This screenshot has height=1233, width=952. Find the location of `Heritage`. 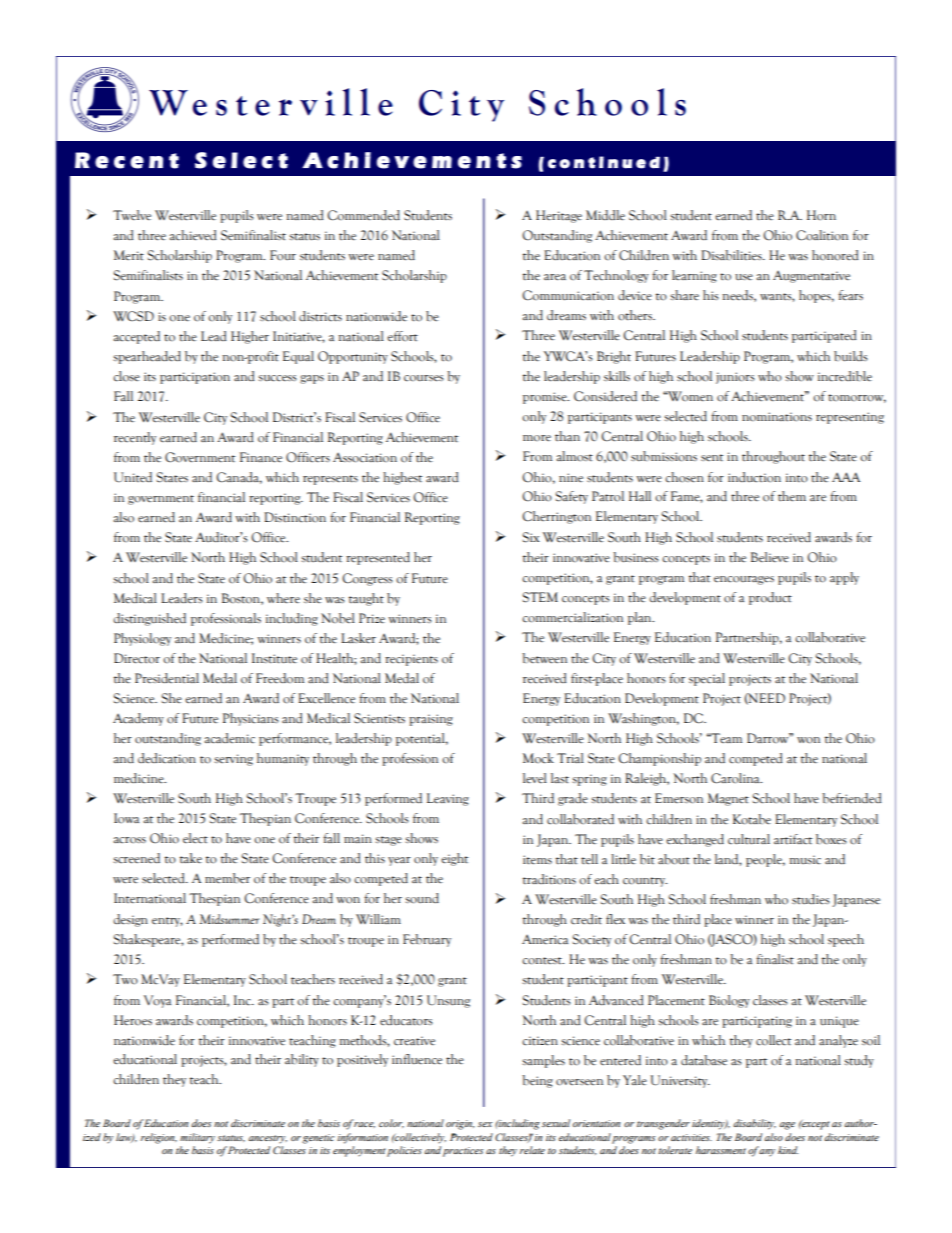

Heritage is located at coordinates (559, 216).
